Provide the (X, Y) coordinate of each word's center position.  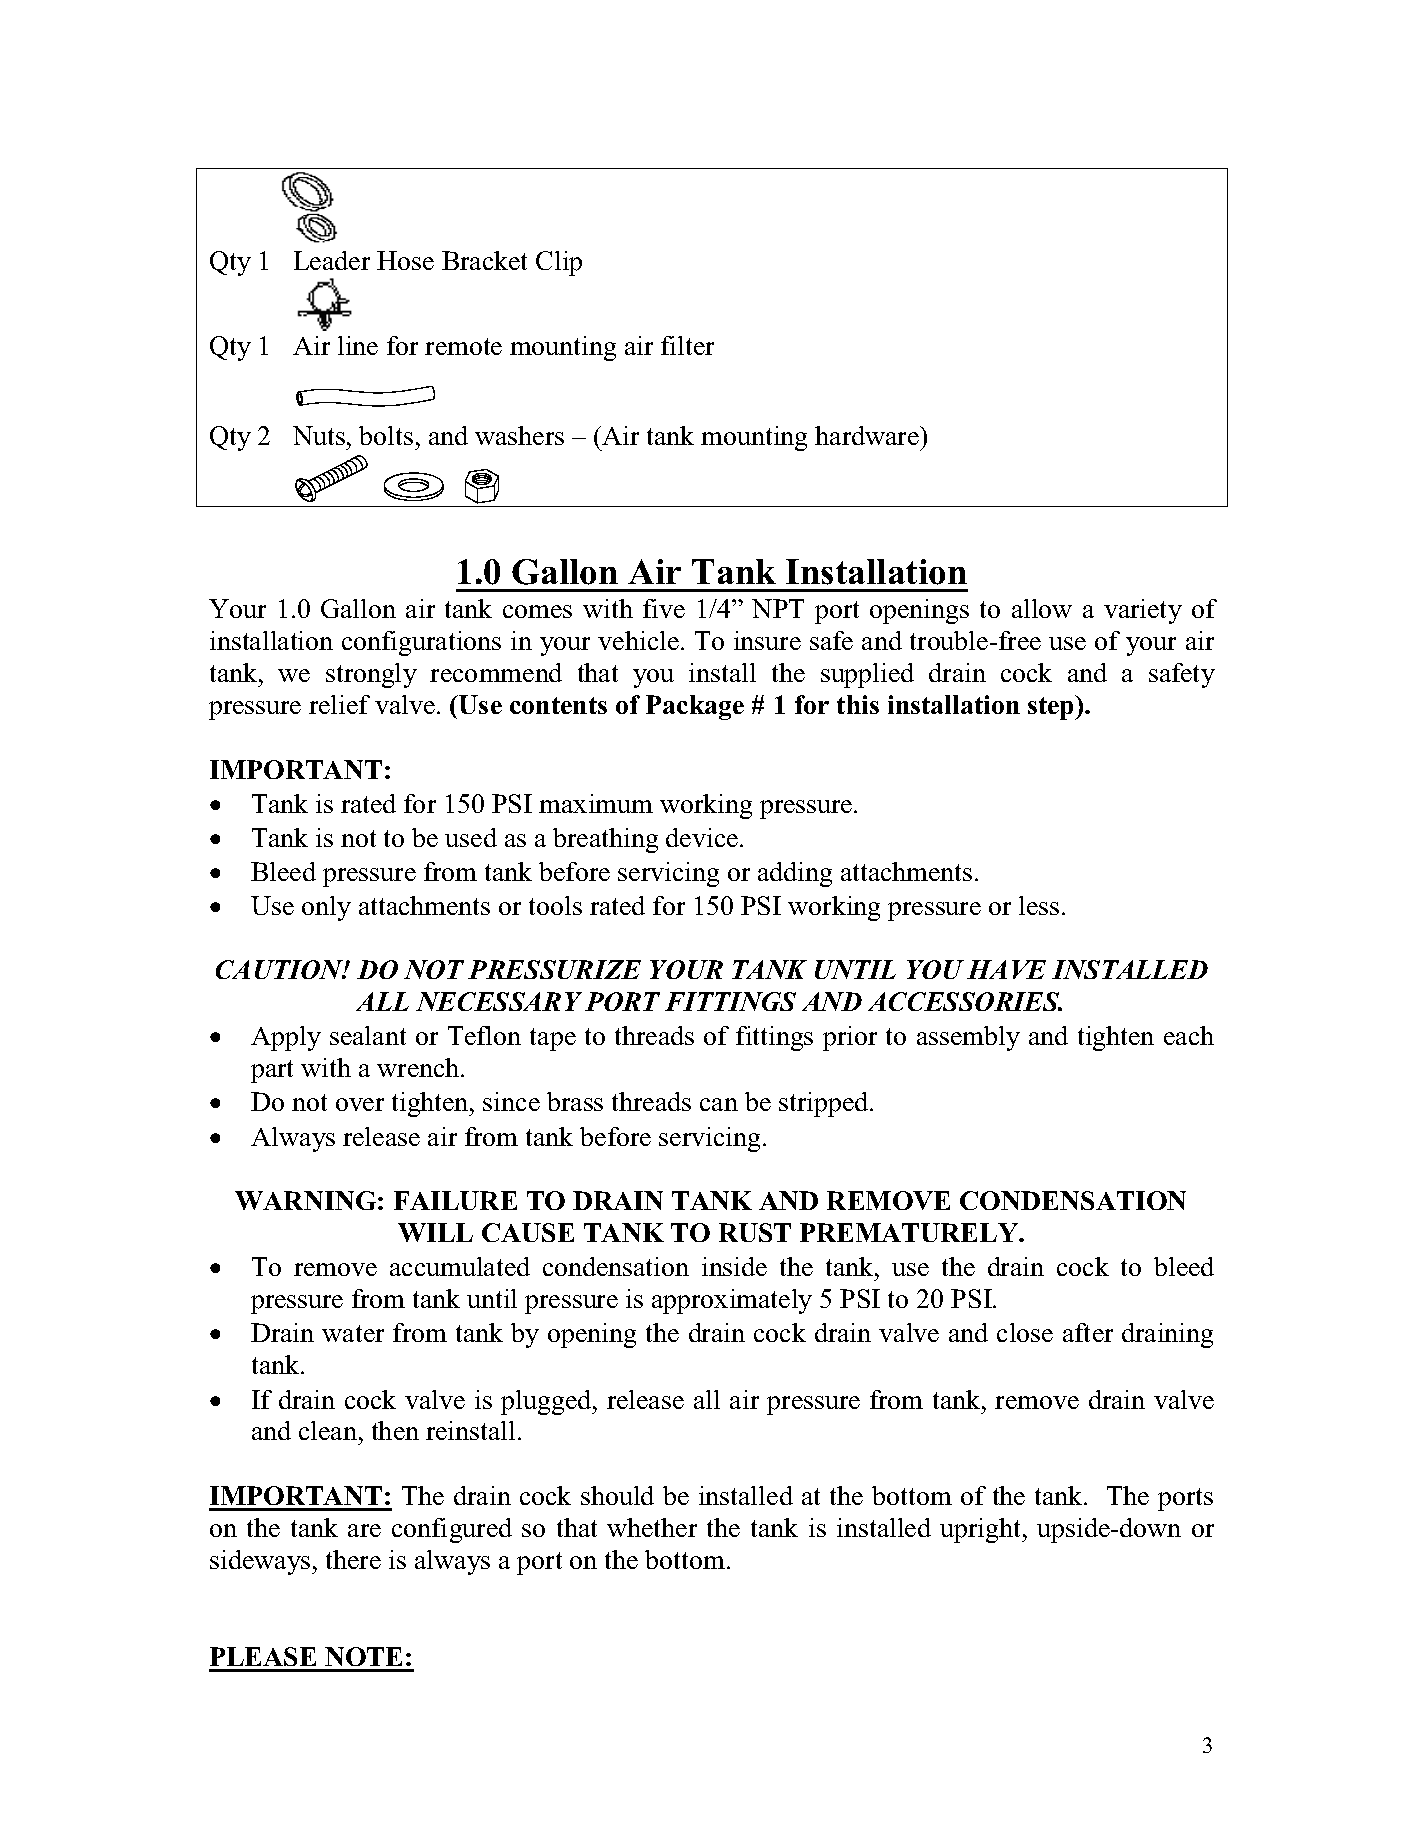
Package (695, 707)
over (360, 1104)
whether (652, 1527)
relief (339, 704)
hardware (868, 435)
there (353, 1559)
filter (687, 345)
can (719, 1104)
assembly (968, 1038)
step (1052, 707)
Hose (405, 260)
